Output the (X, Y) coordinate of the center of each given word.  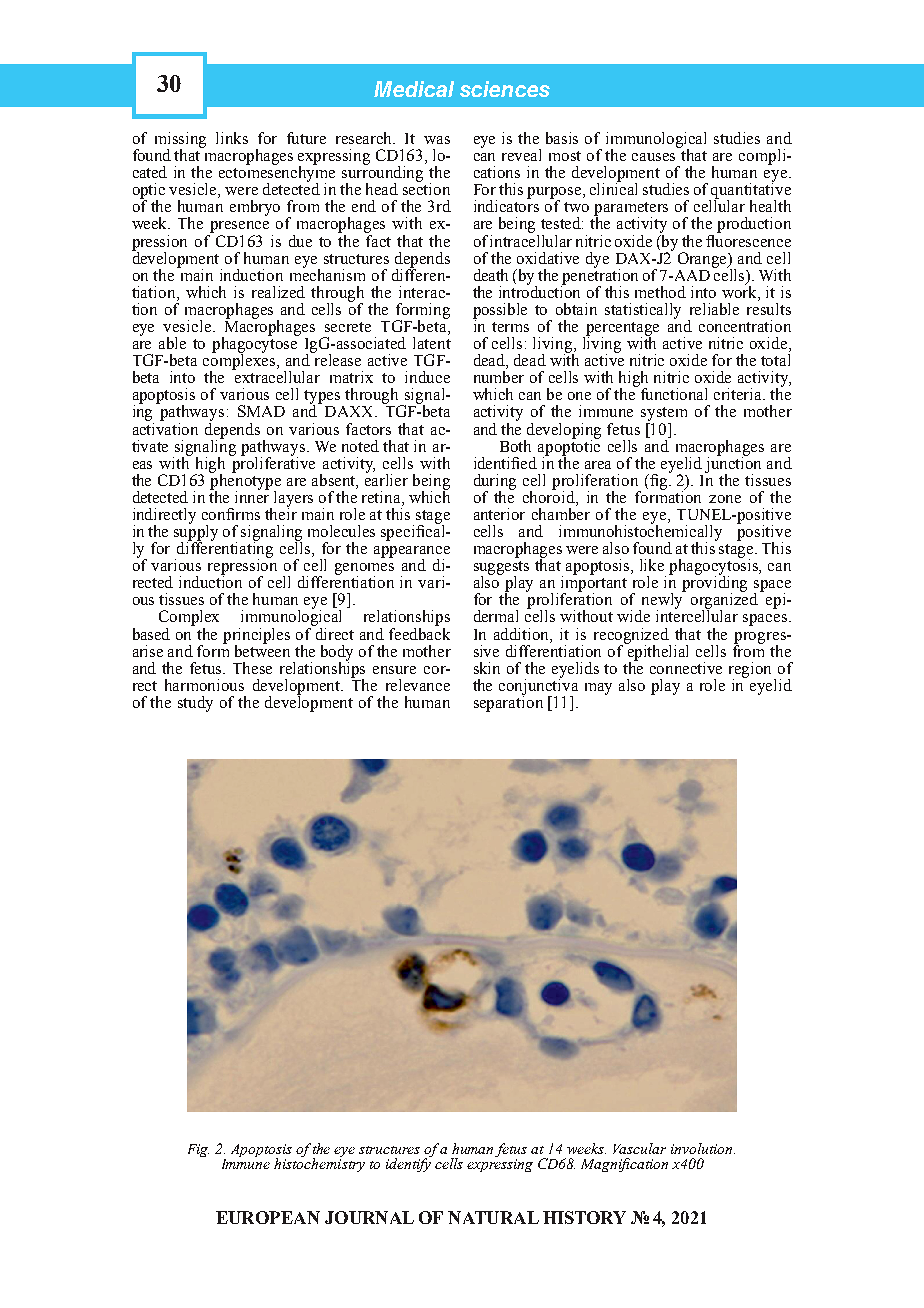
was (437, 140)
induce (427, 377)
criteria (739, 394)
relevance (418, 685)
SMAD (261, 411)
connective (686, 668)
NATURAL (493, 1217)
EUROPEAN (268, 1217)
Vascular (639, 1148)
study (195, 704)
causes (653, 157)
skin (487, 668)
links (232, 138)
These (252, 668)
